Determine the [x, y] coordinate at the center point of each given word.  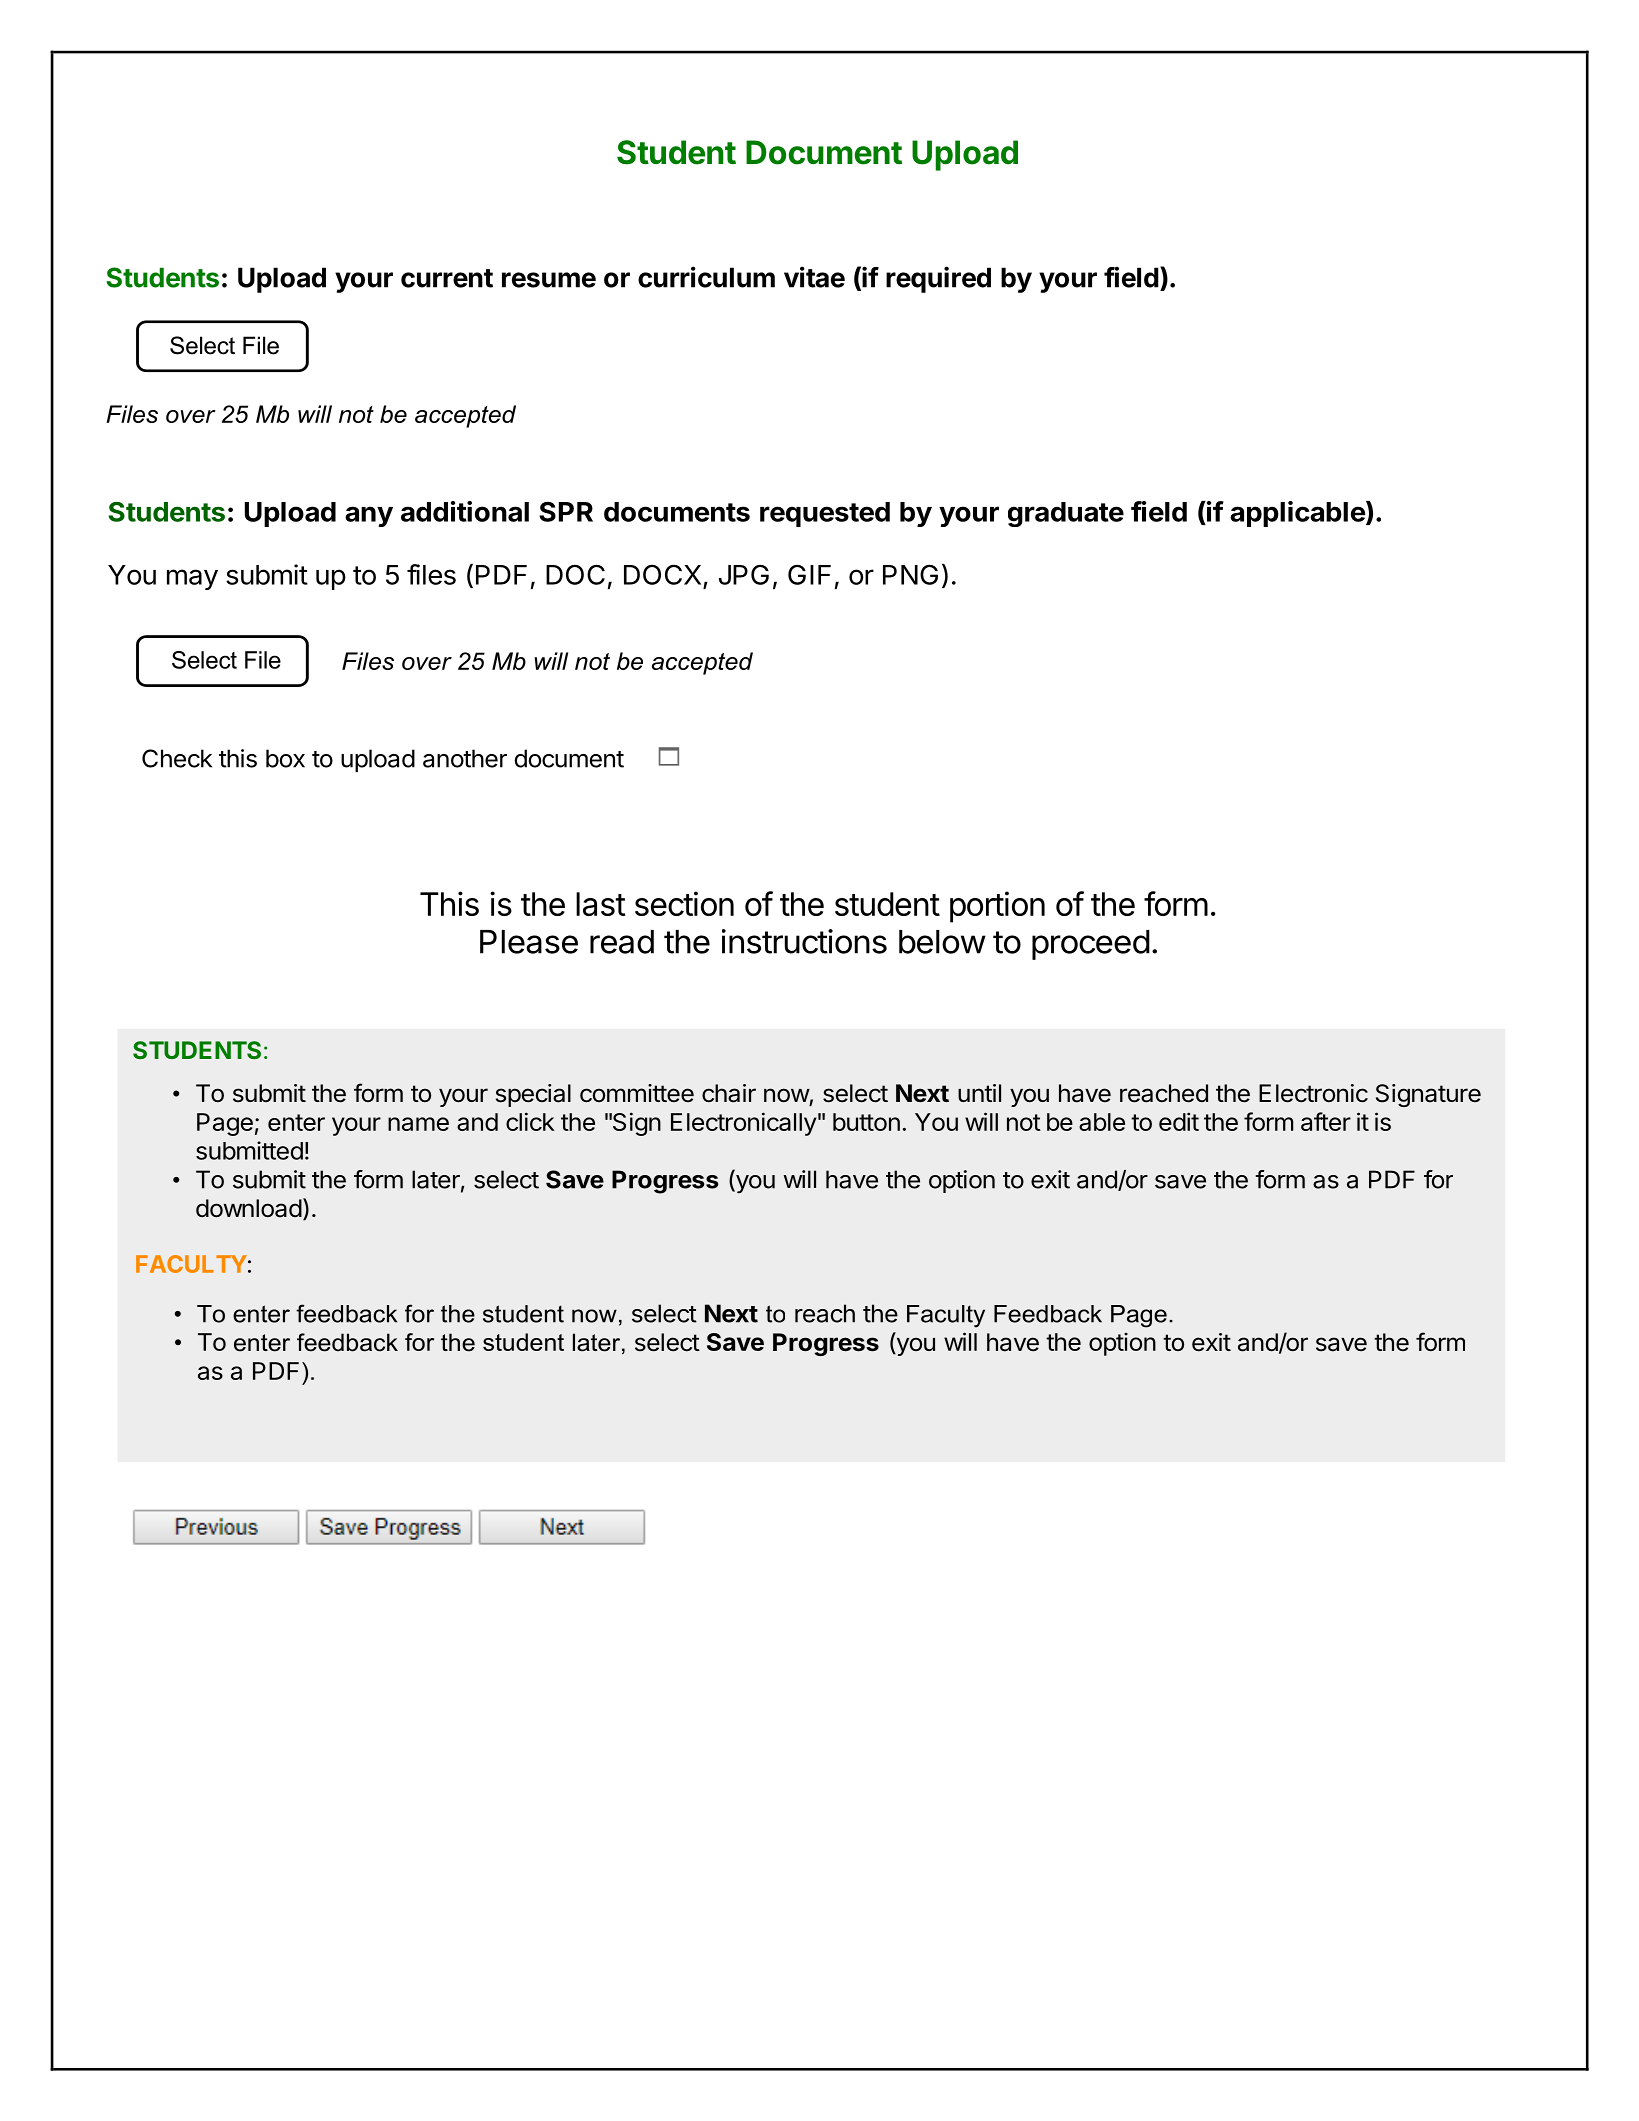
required [938, 279]
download [249, 1208]
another [465, 758]
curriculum [706, 277]
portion [997, 907]
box [285, 758]
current [447, 278]
